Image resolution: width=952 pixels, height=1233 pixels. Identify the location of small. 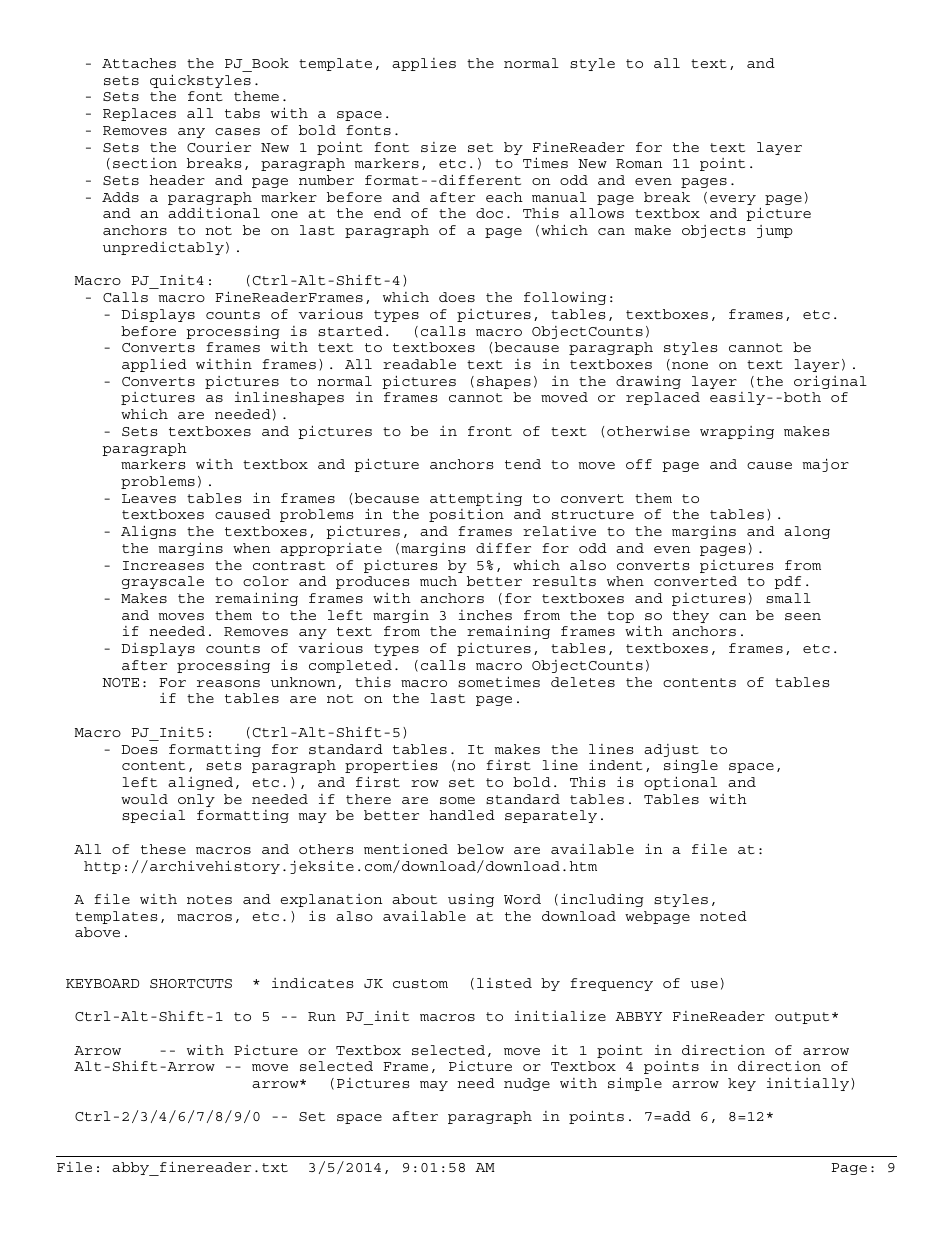
(788, 598).
